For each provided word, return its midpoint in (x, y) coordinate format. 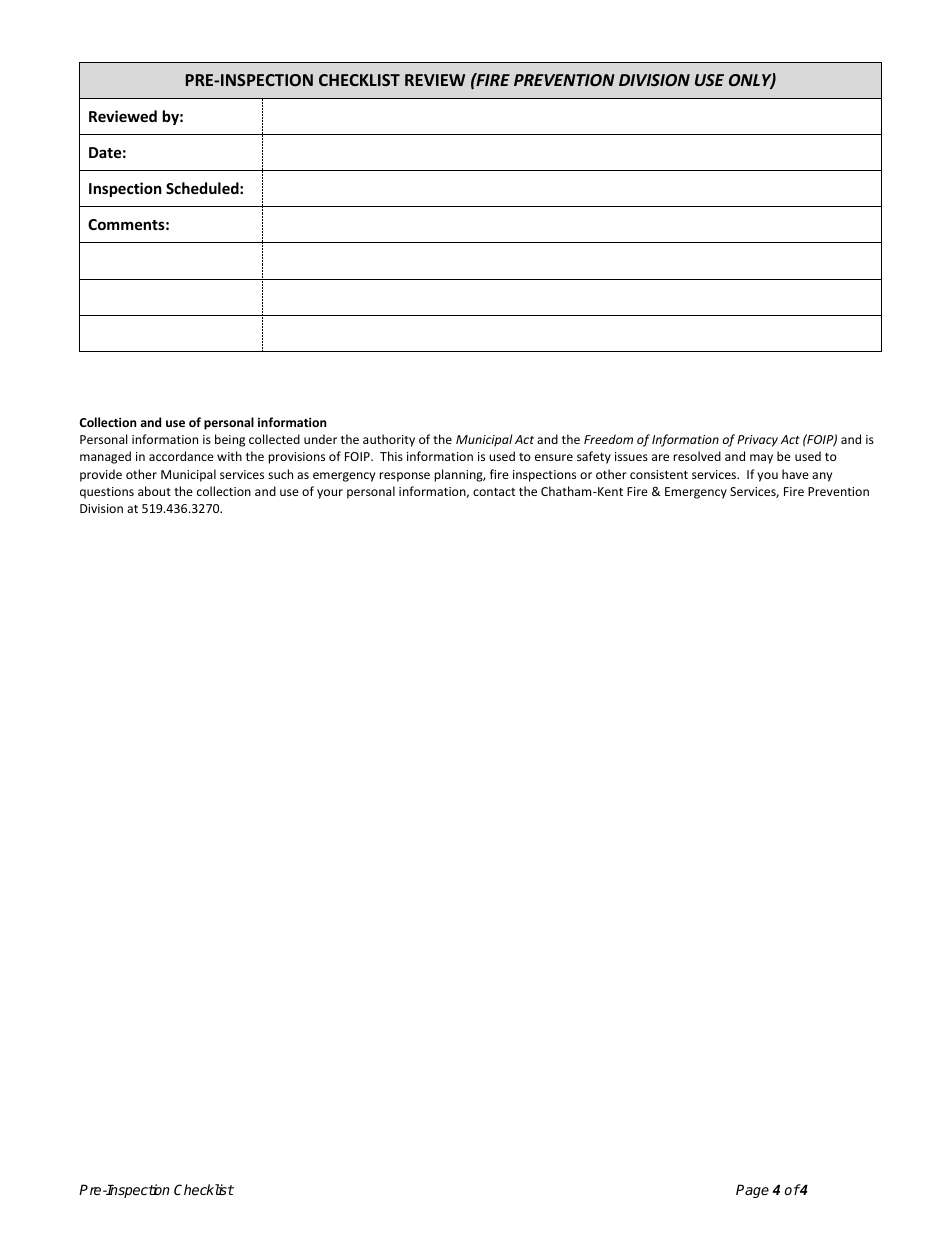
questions (107, 493)
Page (752, 1191)
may (761, 459)
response (404, 477)
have (795, 474)
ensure (554, 457)
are (660, 457)
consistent (659, 474)
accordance (181, 456)
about (154, 491)
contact (494, 492)
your (330, 494)
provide (101, 475)
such (280, 474)
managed (105, 457)
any (822, 477)
